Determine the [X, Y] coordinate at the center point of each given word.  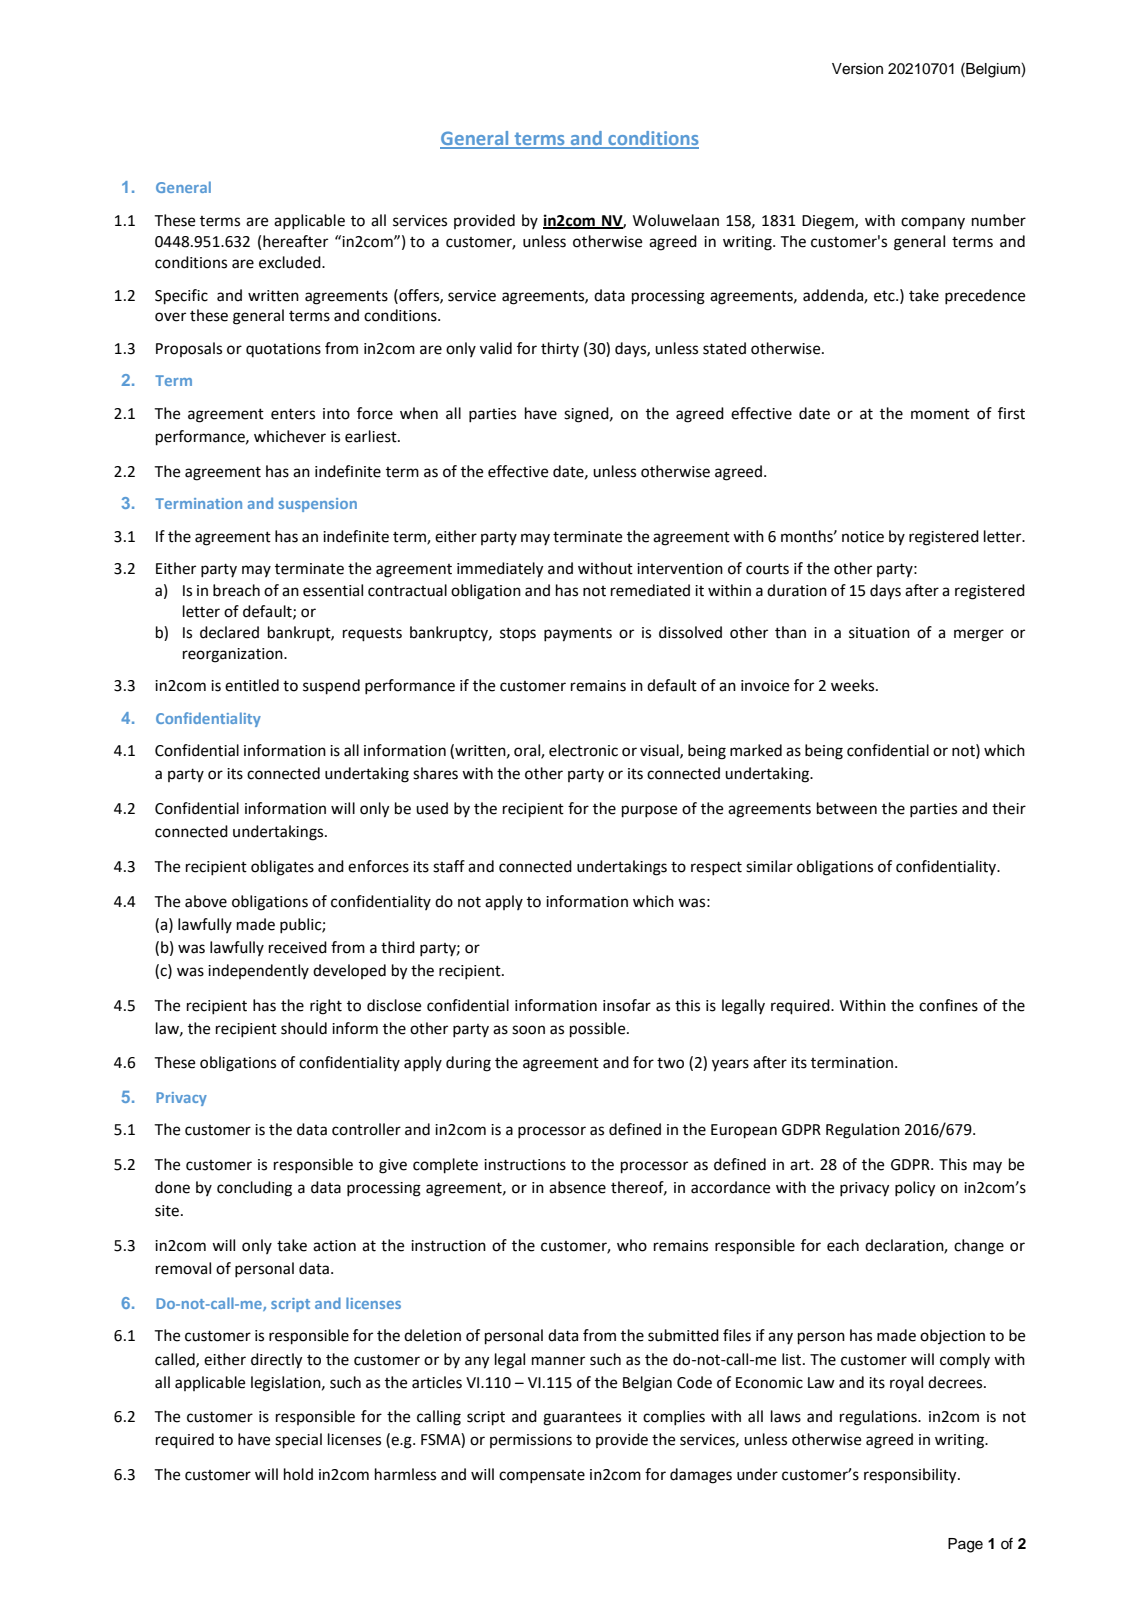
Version [857, 69]
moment [940, 414]
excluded [291, 262]
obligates [282, 868]
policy [915, 1189]
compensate [542, 1477]
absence [577, 1187]
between [847, 808]
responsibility [911, 1476]
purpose [649, 811]
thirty [560, 350]
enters [293, 414]
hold [298, 1474]
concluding [254, 1189]
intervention [680, 569]
